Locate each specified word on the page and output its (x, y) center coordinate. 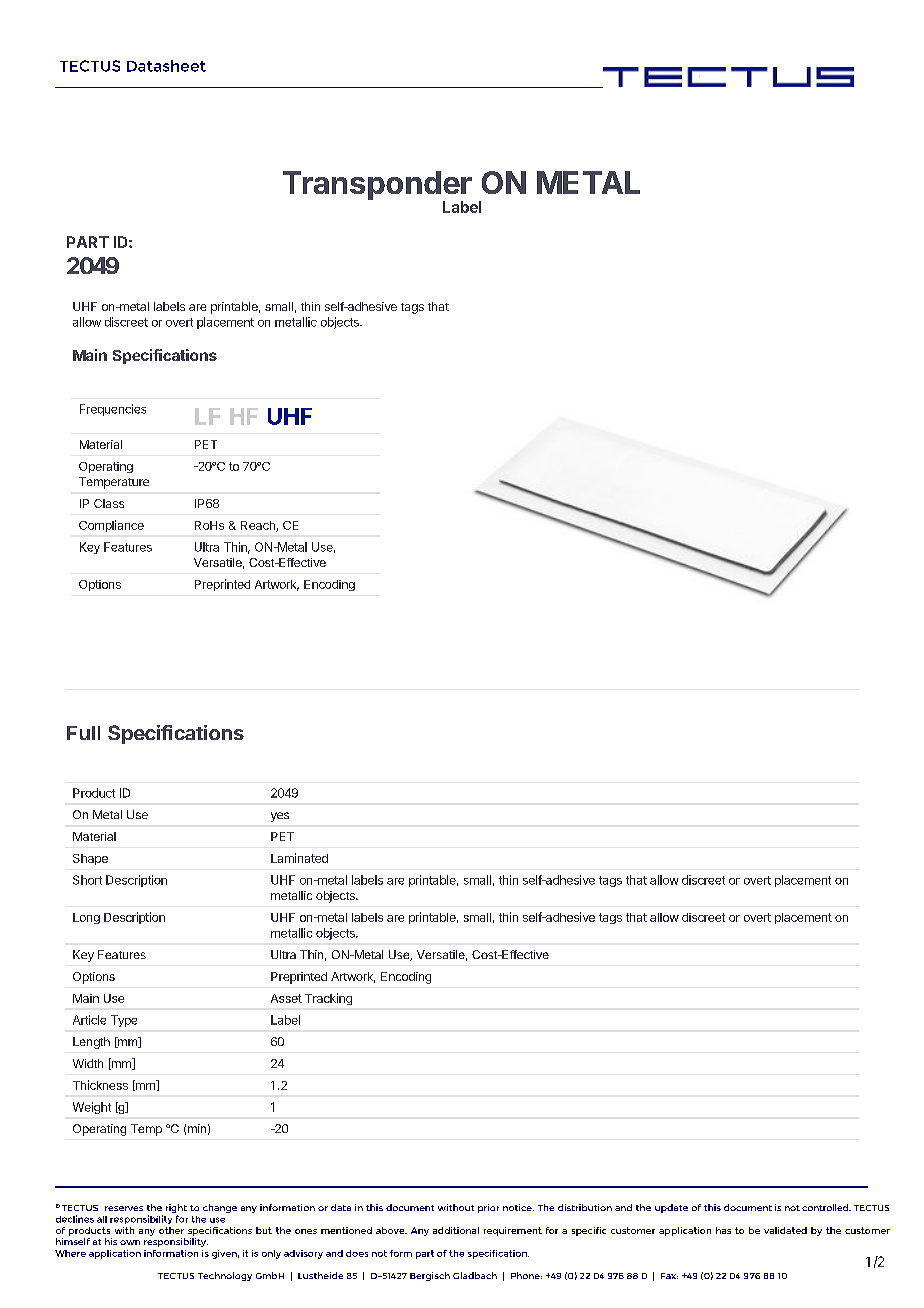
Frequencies (113, 410)
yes (280, 817)
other (171, 1230)
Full (83, 733)
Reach (259, 526)
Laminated (299, 858)
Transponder (377, 187)
